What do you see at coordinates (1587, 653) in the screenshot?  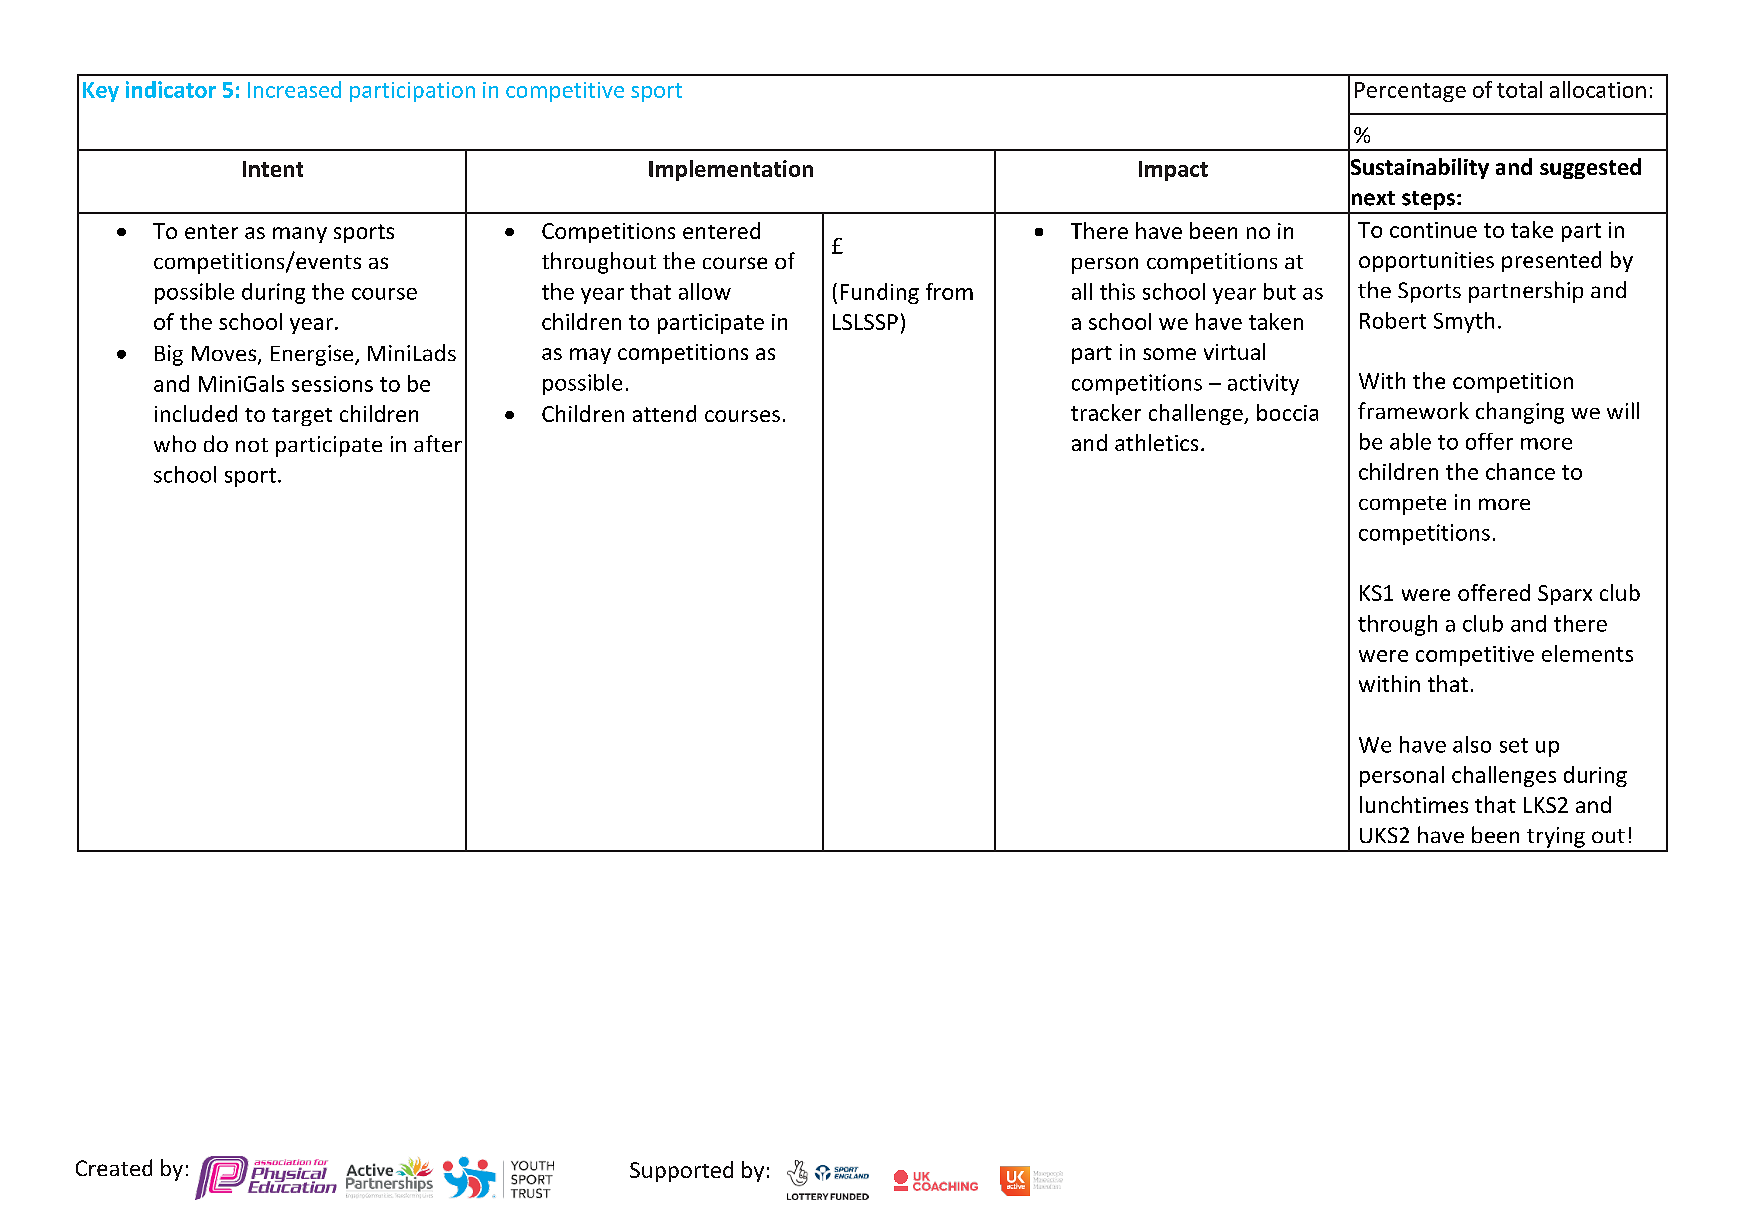 I see `elements` at bounding box center [1587, 653].
